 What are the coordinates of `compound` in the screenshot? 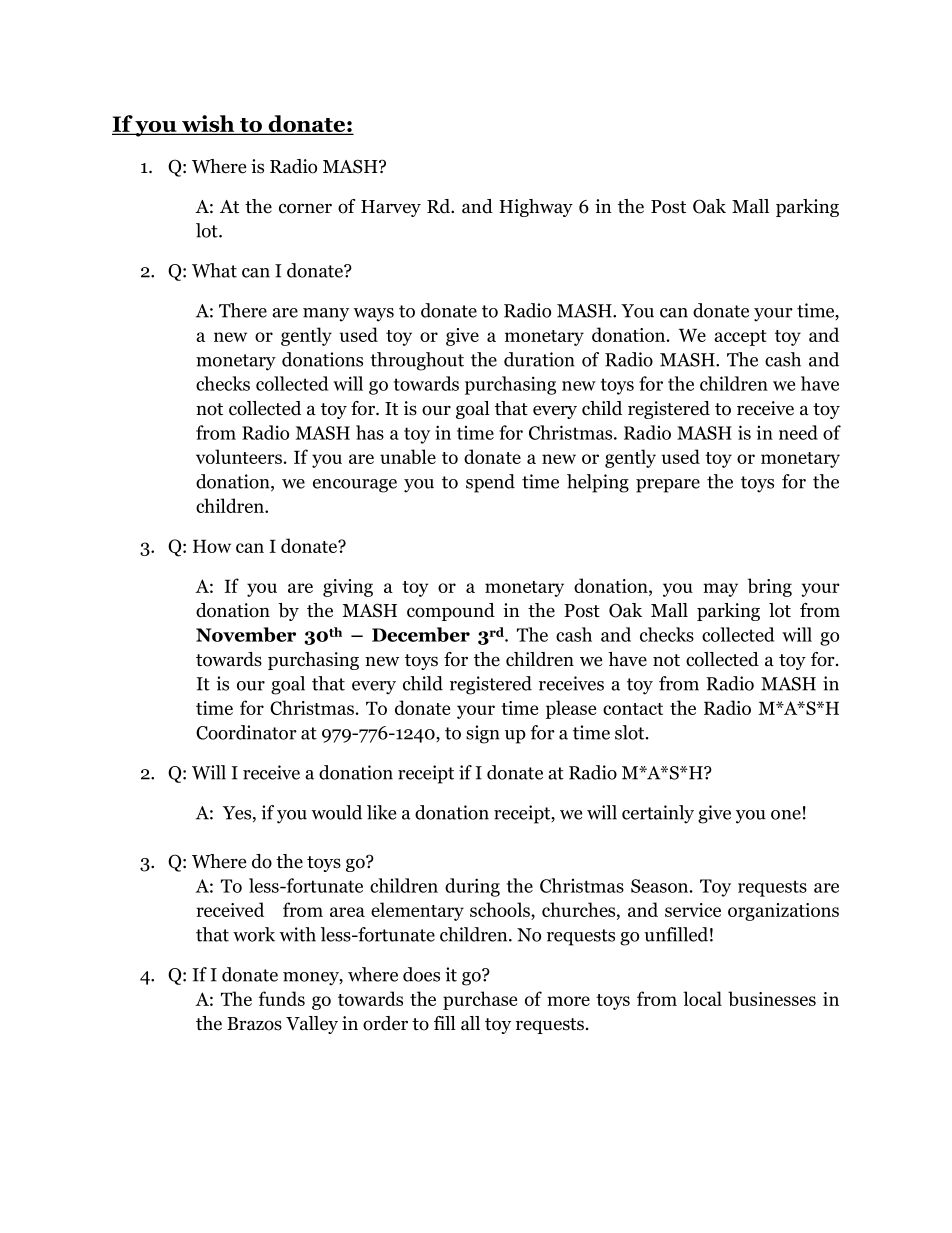 It's located at (451, 612).
